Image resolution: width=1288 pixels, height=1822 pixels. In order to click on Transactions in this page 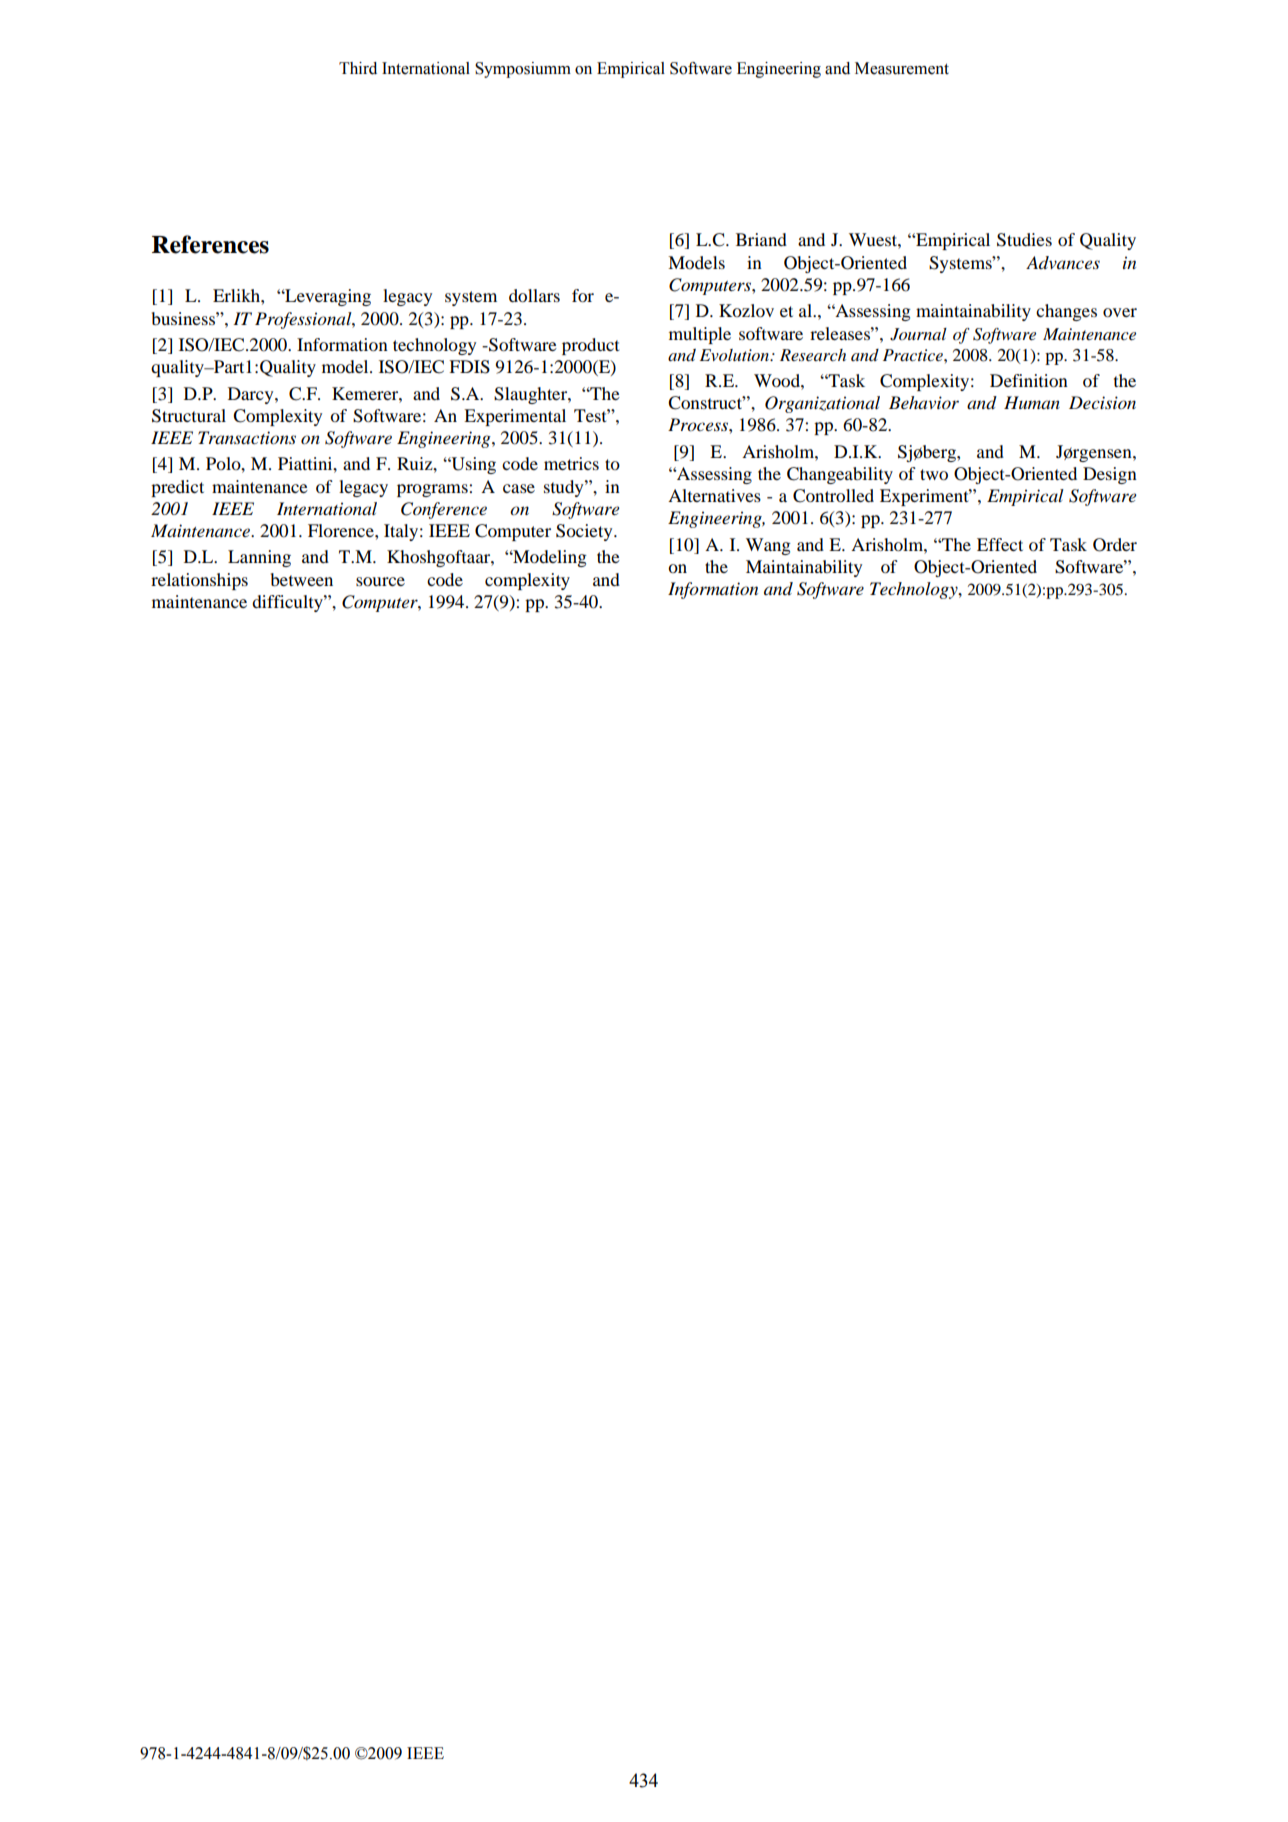, I will do `click(247, 438)`.
